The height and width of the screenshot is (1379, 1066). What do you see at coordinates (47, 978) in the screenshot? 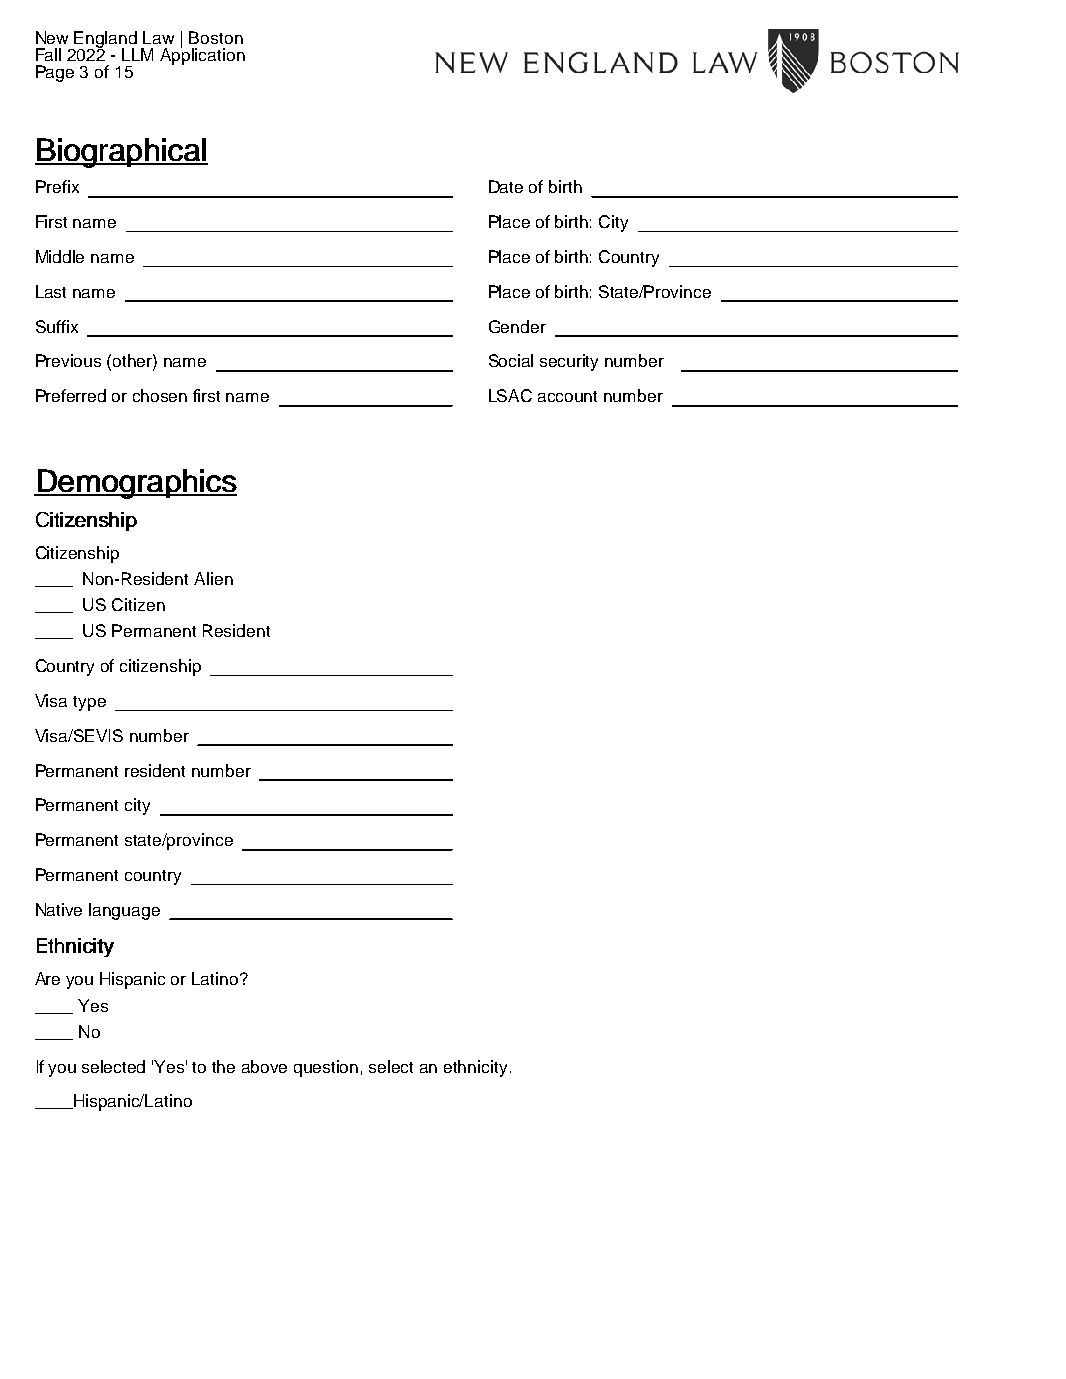
I see `Are` at bounding box center [47, 978].
